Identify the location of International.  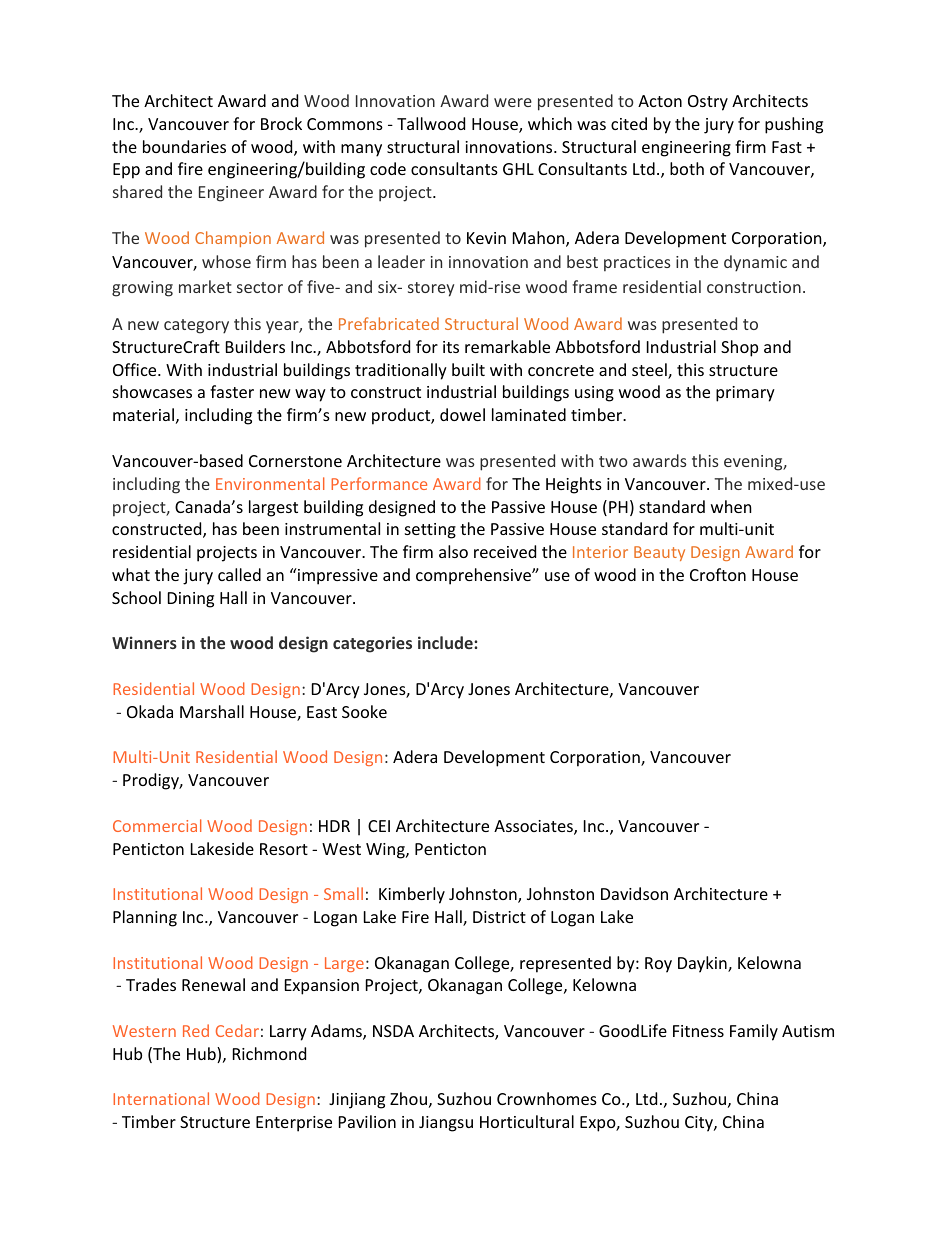
(161, 1098).
